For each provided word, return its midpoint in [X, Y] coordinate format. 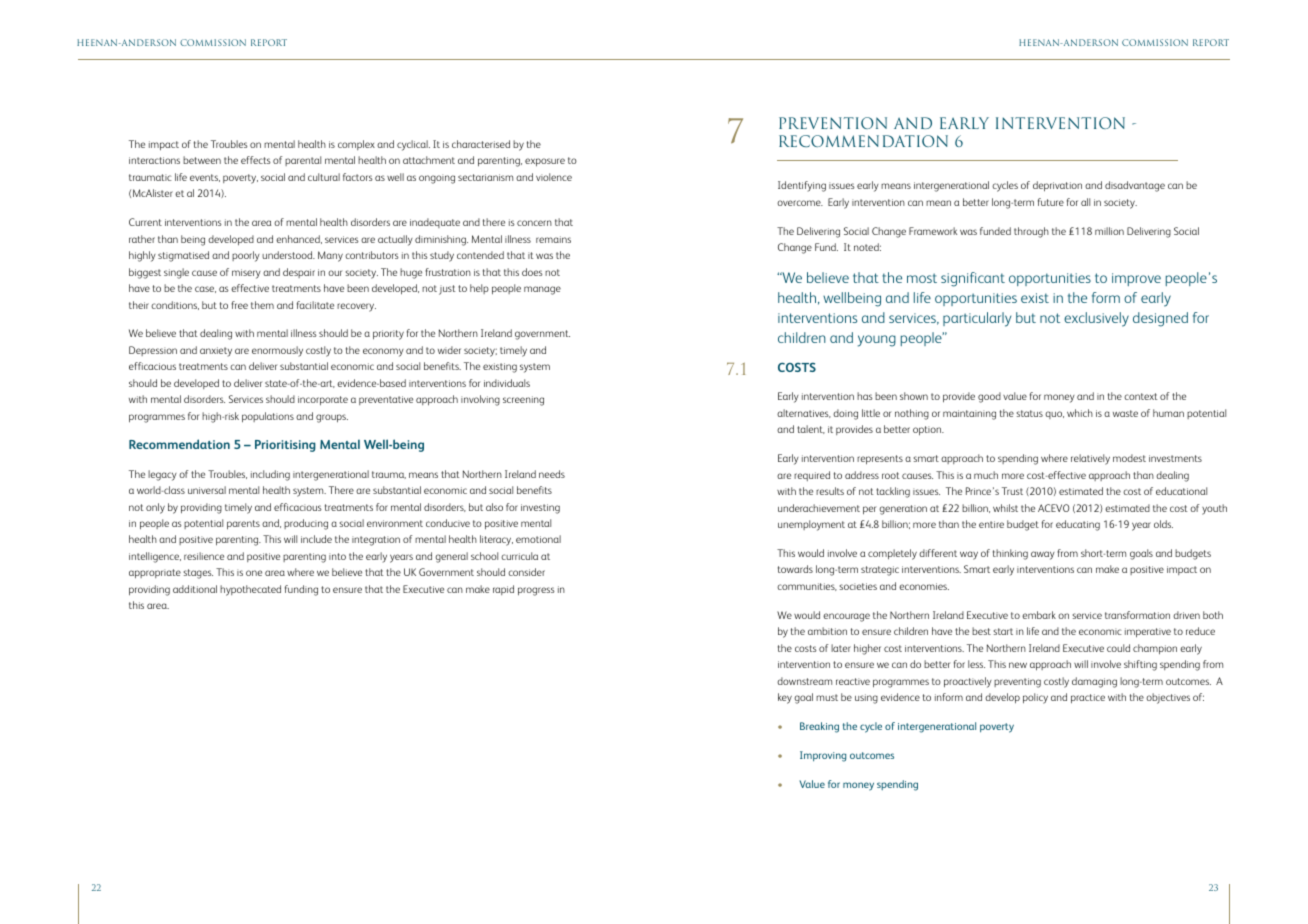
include [316, 539]
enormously [277, 351]
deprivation [1057, 186]
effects [256, 160]
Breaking [819, 727]
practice [1088, 699]
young [877, 341]
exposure [545, 162]
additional [195, 589]
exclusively [1096, 319]
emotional [538, 539]
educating [1078, 525]
